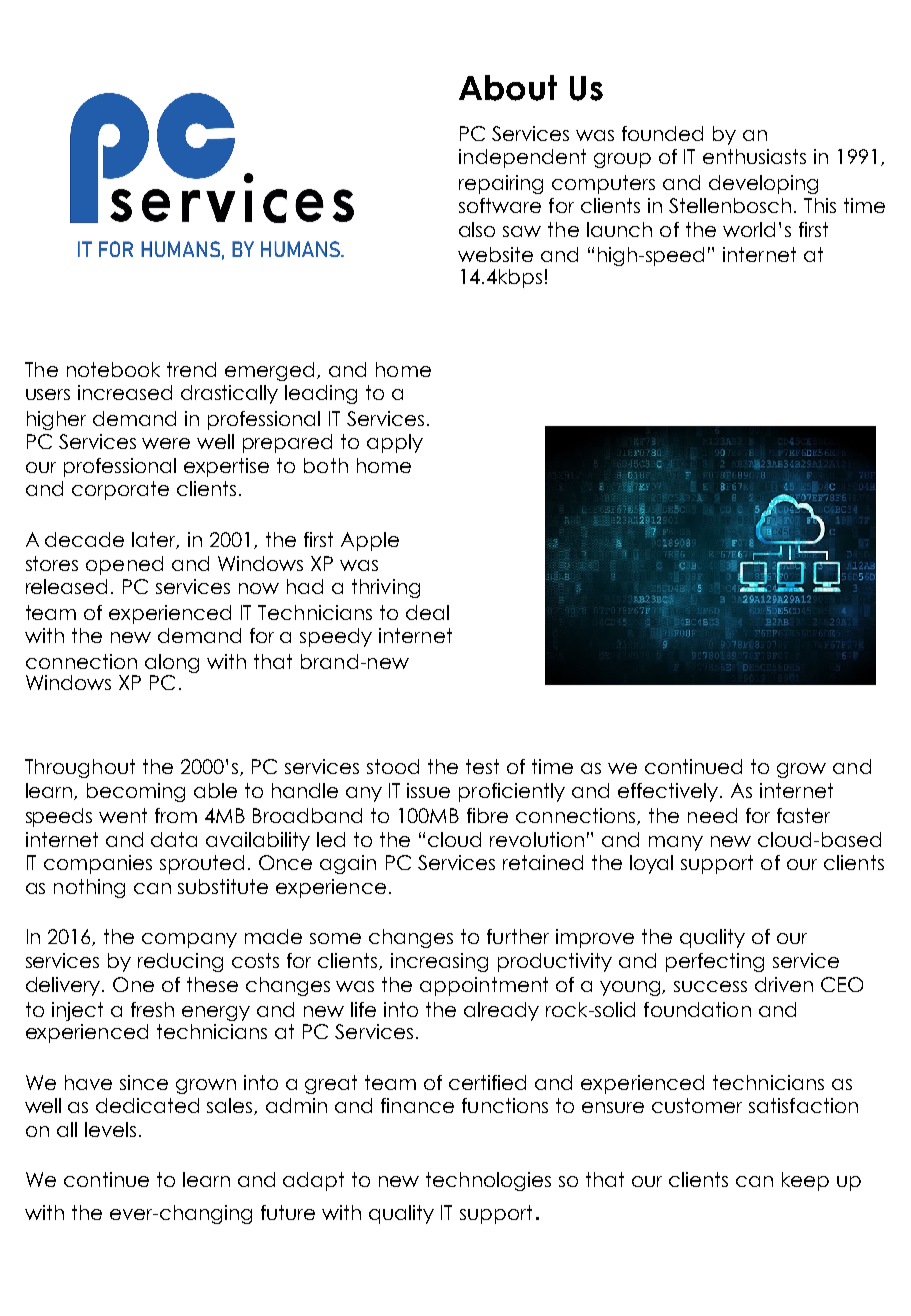 This image has width=911, height=1316. Describe the element at coordinates (754, 156) in the image. I see `enthusiasts` at that location.
